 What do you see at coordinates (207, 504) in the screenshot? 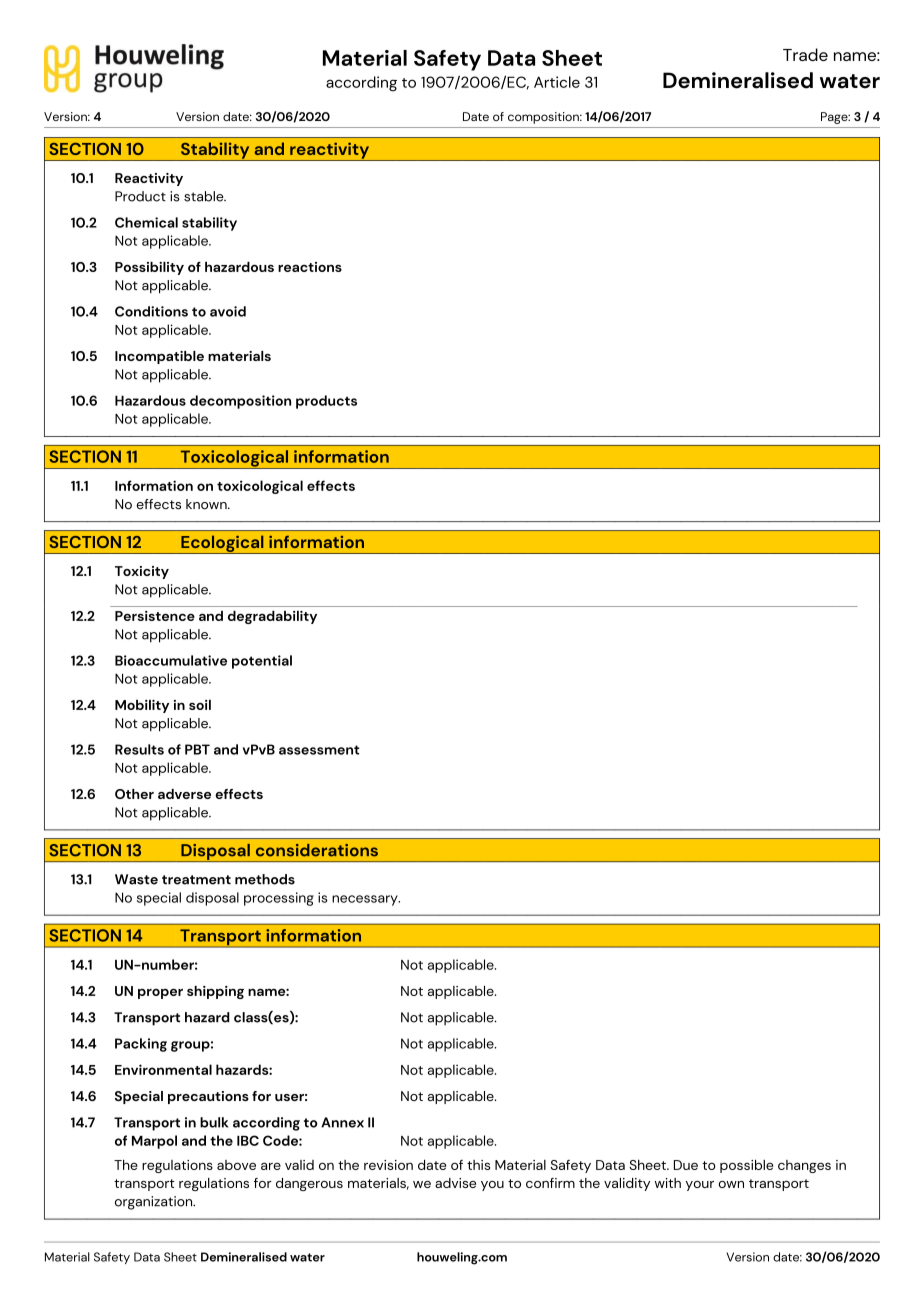
I see `known` at bounding box center [207, 504].
